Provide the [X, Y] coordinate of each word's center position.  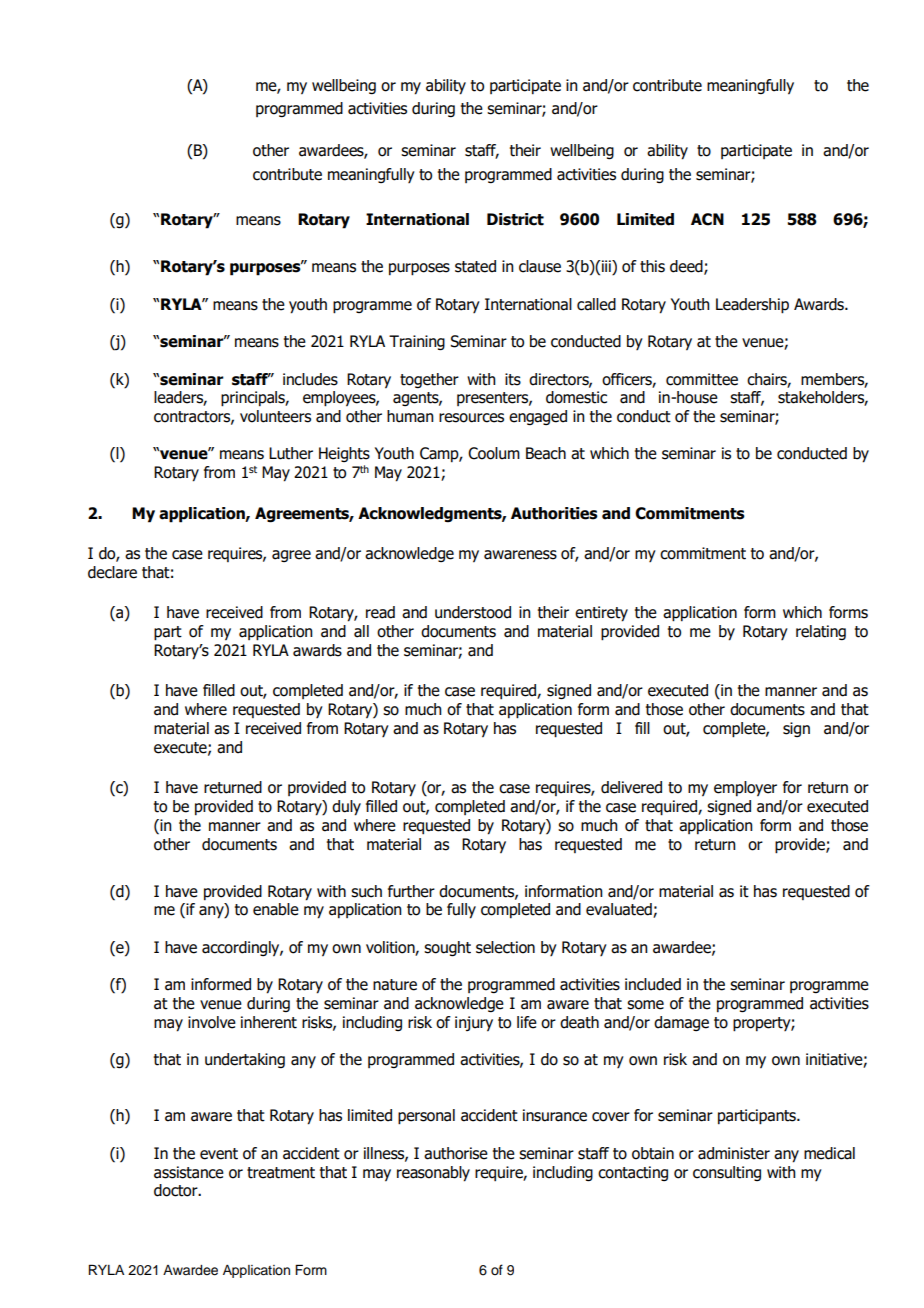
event [219, 1154]
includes [310, 379]
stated [475, 266]
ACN [707, 219]
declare [112, 572]
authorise [456, 1153]
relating [821, 632]
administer [734, 1153]
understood [473, 612]
